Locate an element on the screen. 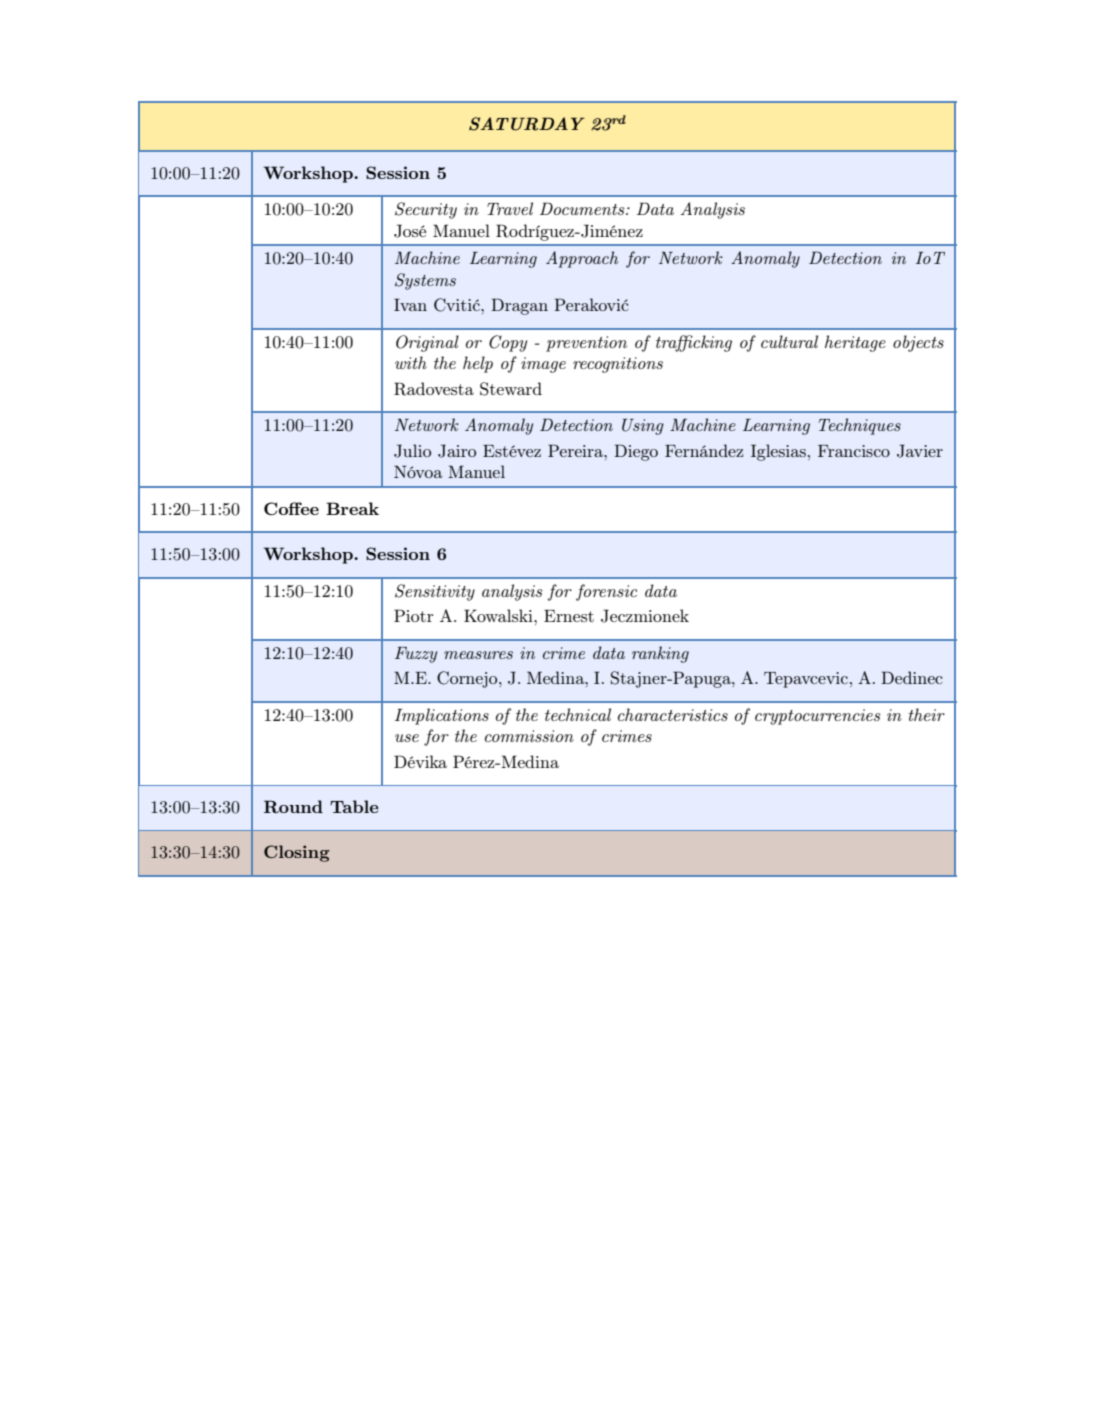  recognitions is located at coordinates (618, 365).
